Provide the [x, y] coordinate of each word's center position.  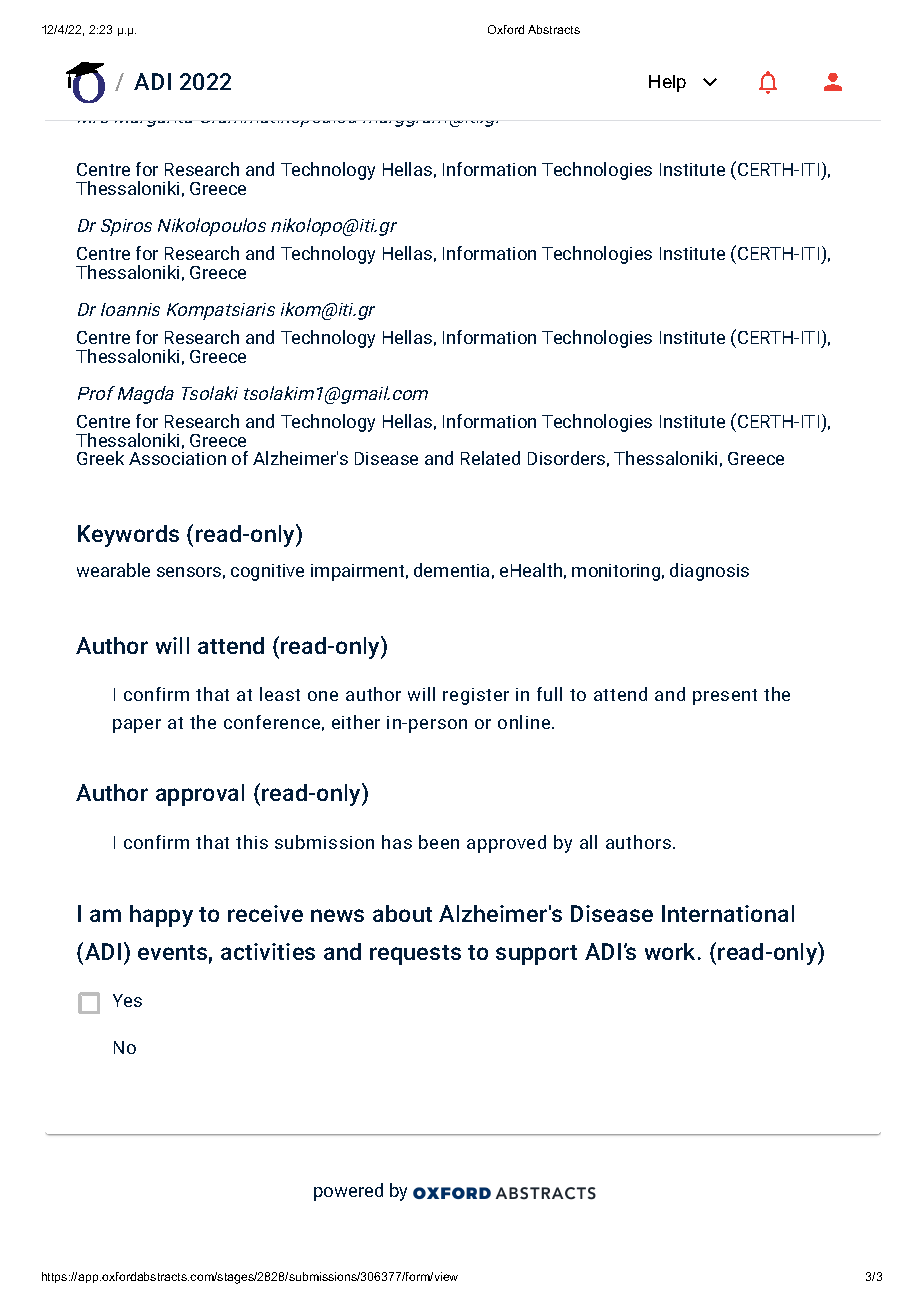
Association [177, 458]
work [672, 951]
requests [415, 955]
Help [667, 83]
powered [348, 1192]
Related [490, 458]
